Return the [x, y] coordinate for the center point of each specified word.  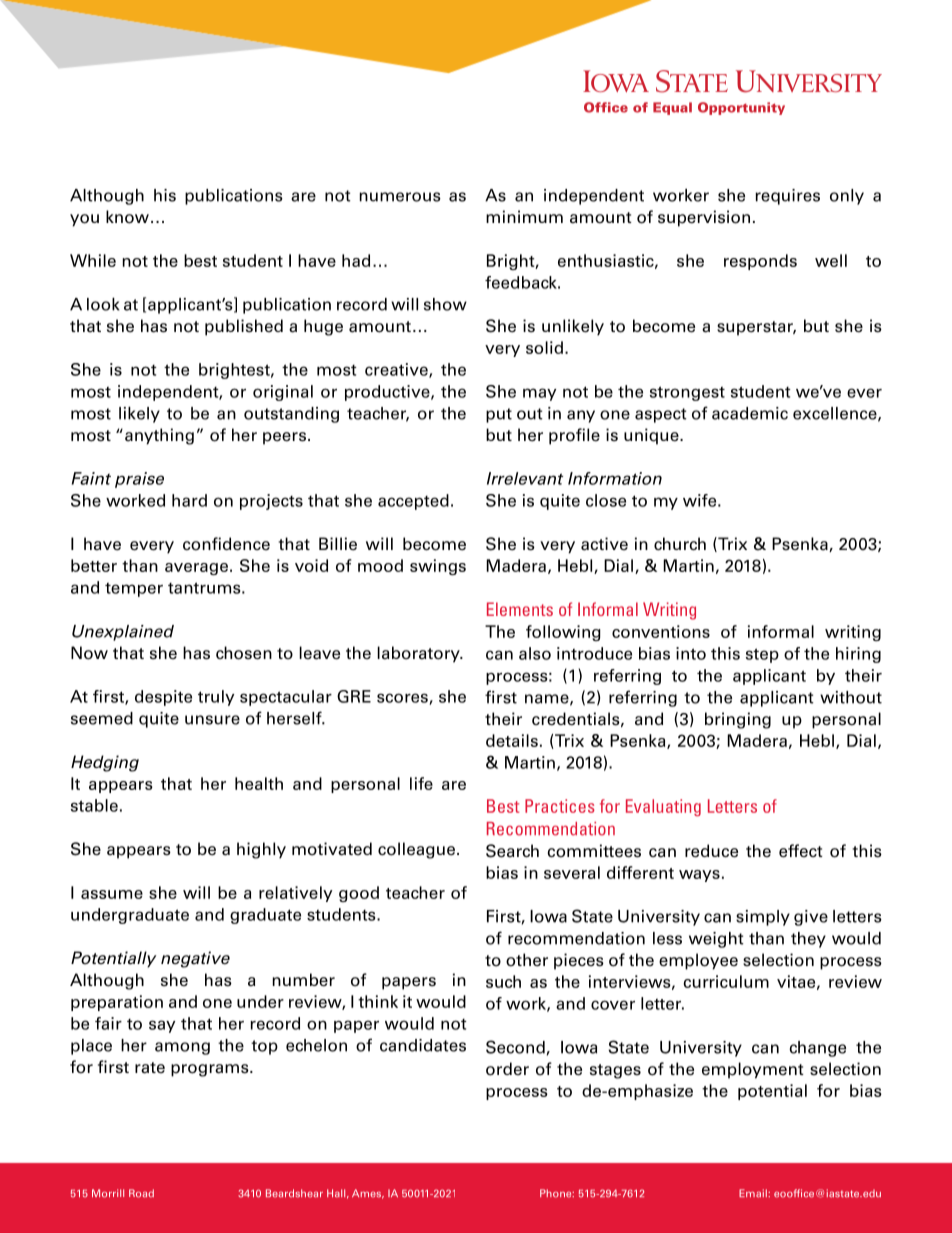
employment [753, 1070]
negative [195, 959]
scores [403, 699]
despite [163, 698]
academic [750, 413]
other [527, 960]
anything [159, 436]
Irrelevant [525, 478]
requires [787, 197]
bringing [738, 720]
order [507, 1069]
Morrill [108, 1193]
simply [763, 918]
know [127, 217]
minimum [524, 216]
